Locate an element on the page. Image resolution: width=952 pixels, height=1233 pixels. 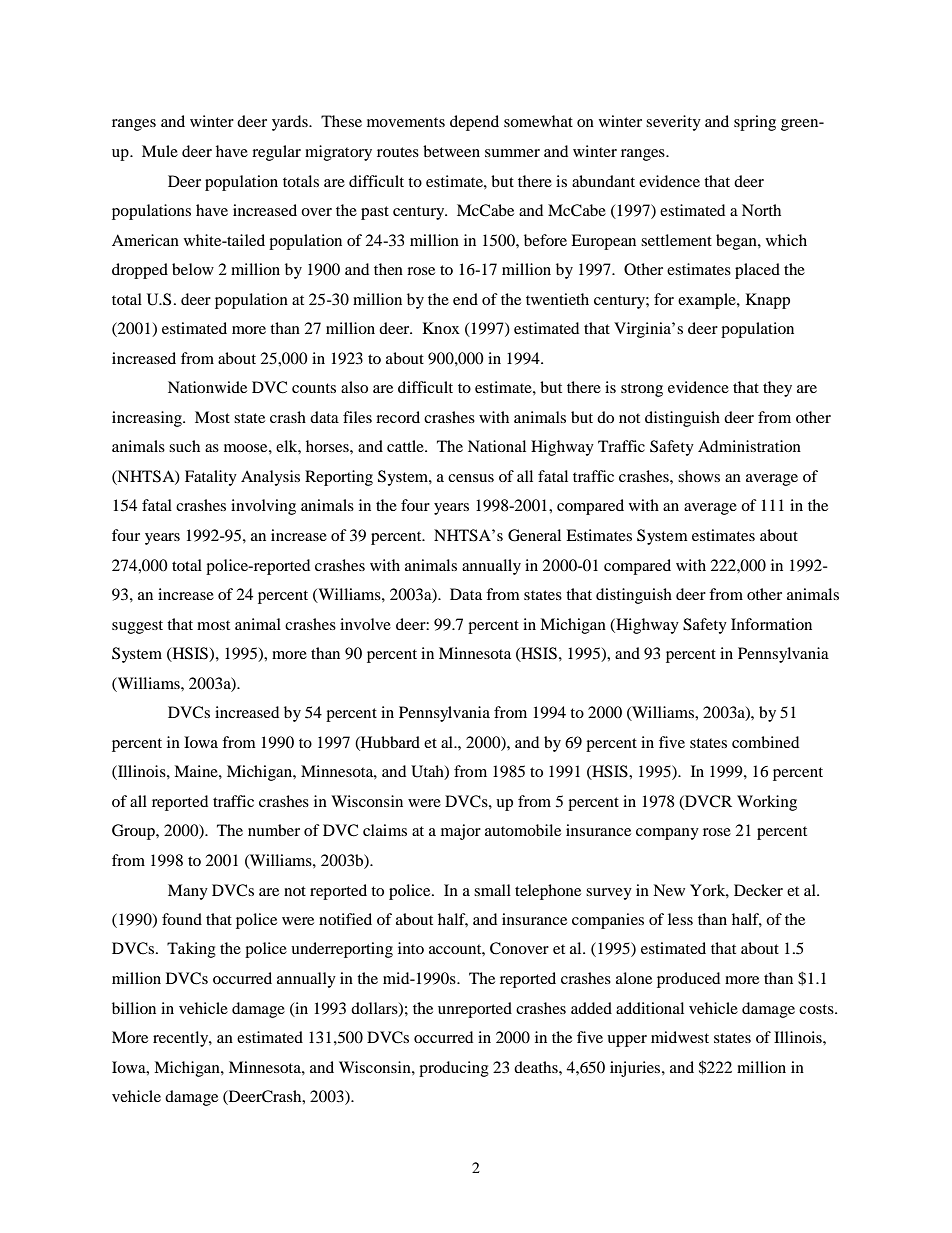
Administration is located at coordinates (749, 446).
